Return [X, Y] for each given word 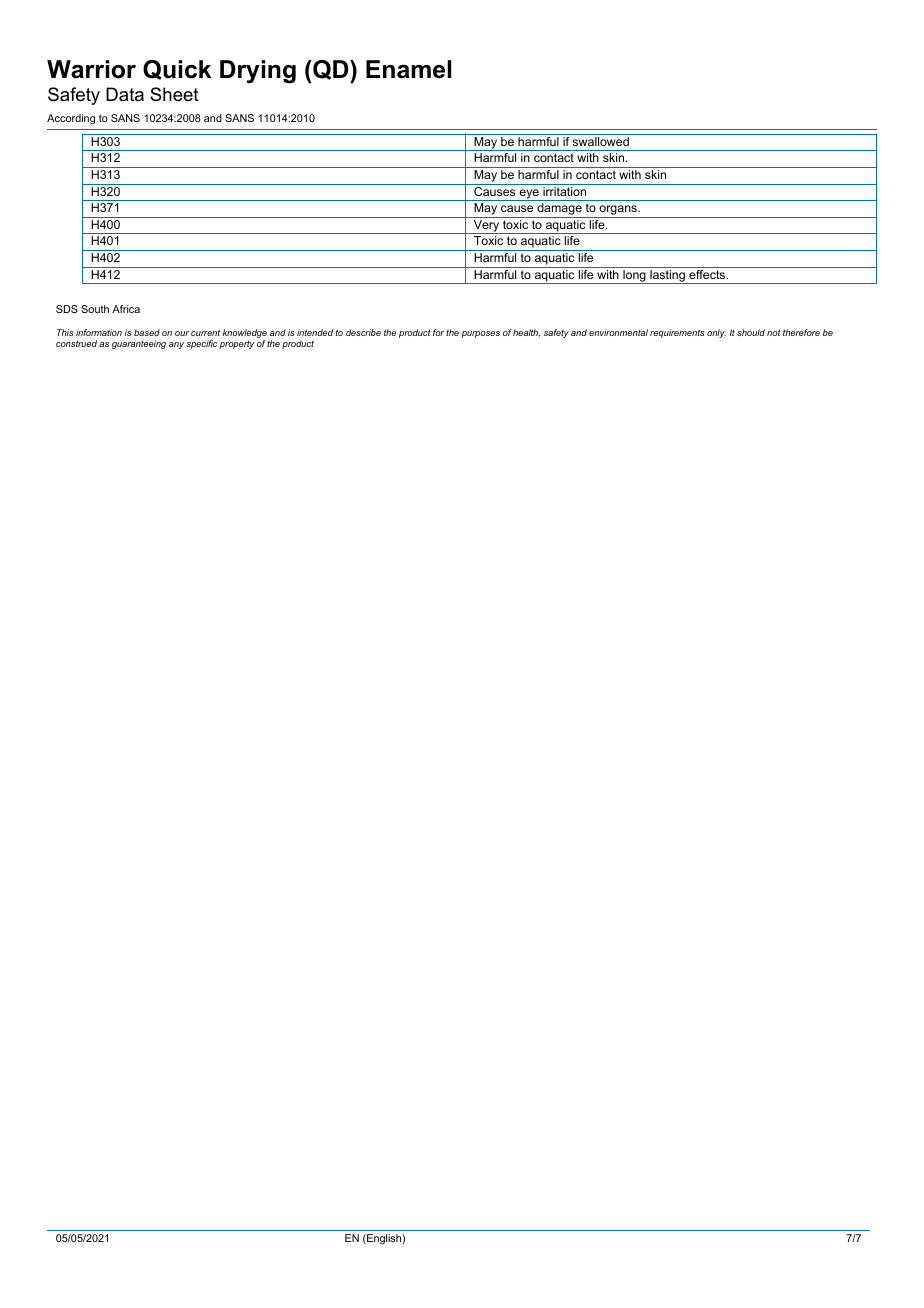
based [147, 332]
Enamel [408, 69]
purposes [480, 334]
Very [486, 227]
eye [529, 195]
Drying [258, 72]
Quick [177, 70]
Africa [126, 309]
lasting [667, 277]
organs [618, 211]
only [716, 333]
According [71, 119]
